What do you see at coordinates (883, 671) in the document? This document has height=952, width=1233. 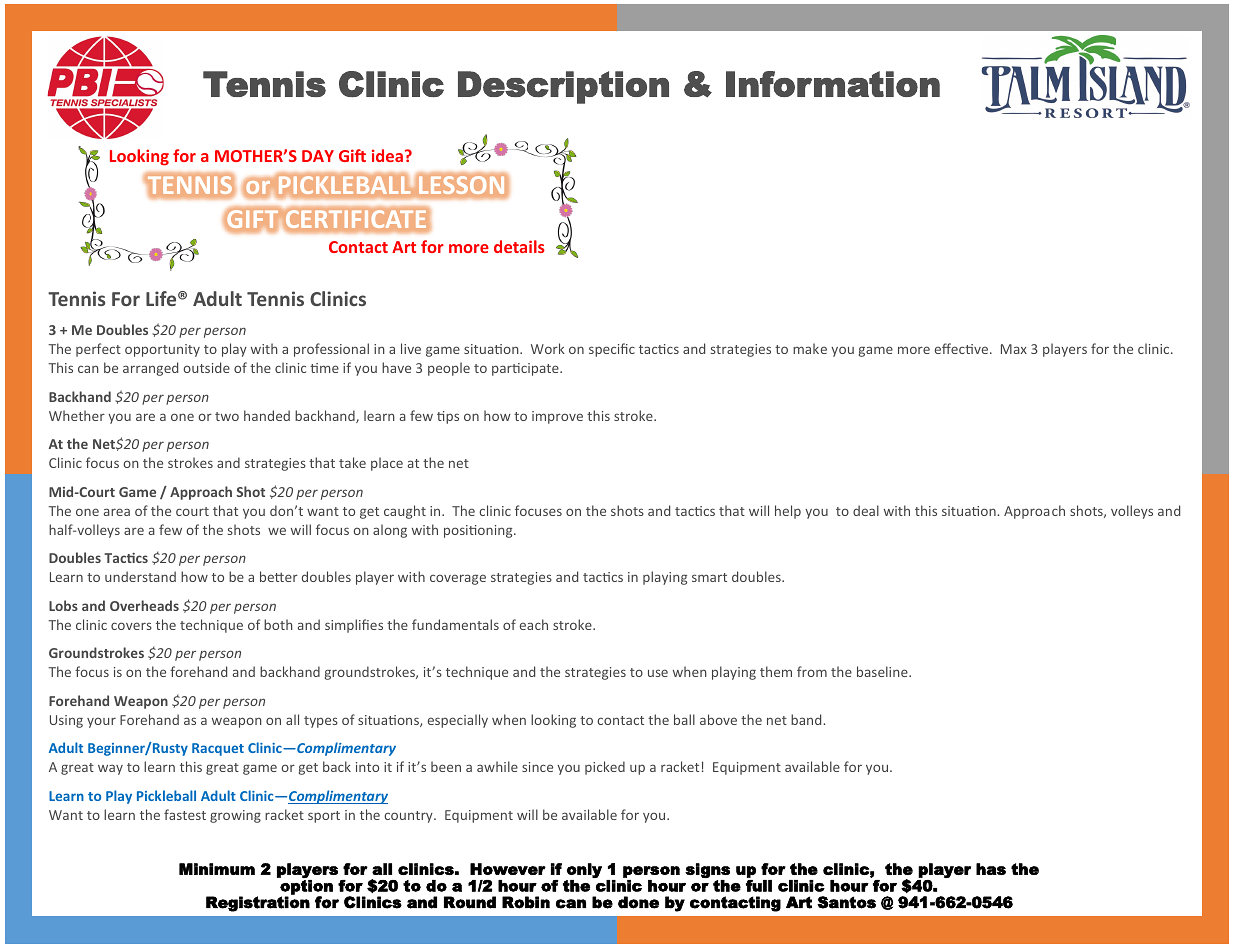 I see `baseline` at bounding box center [883, 671].
